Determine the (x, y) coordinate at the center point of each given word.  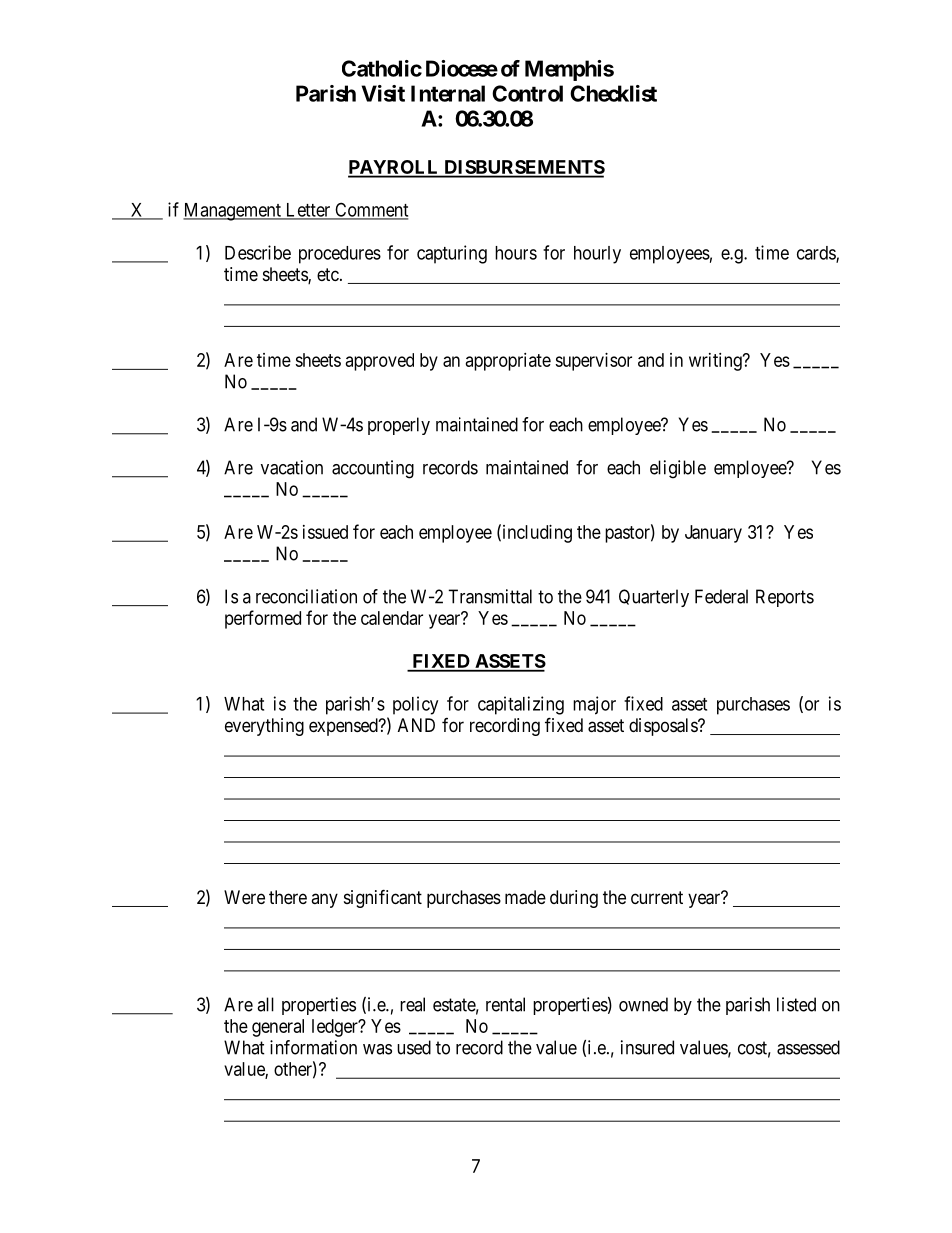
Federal (721, 596)
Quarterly (654, 598)
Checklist (613, 93)
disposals (664, 727)
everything (264, 727)
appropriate (508, 362)
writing (716, 362)
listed (796, 1004)
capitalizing (521, 705)
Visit (383, 93)
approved (380, 362)
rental (505, 1004)
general (278, 1028)
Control (527, 93)
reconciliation (306, 596)
